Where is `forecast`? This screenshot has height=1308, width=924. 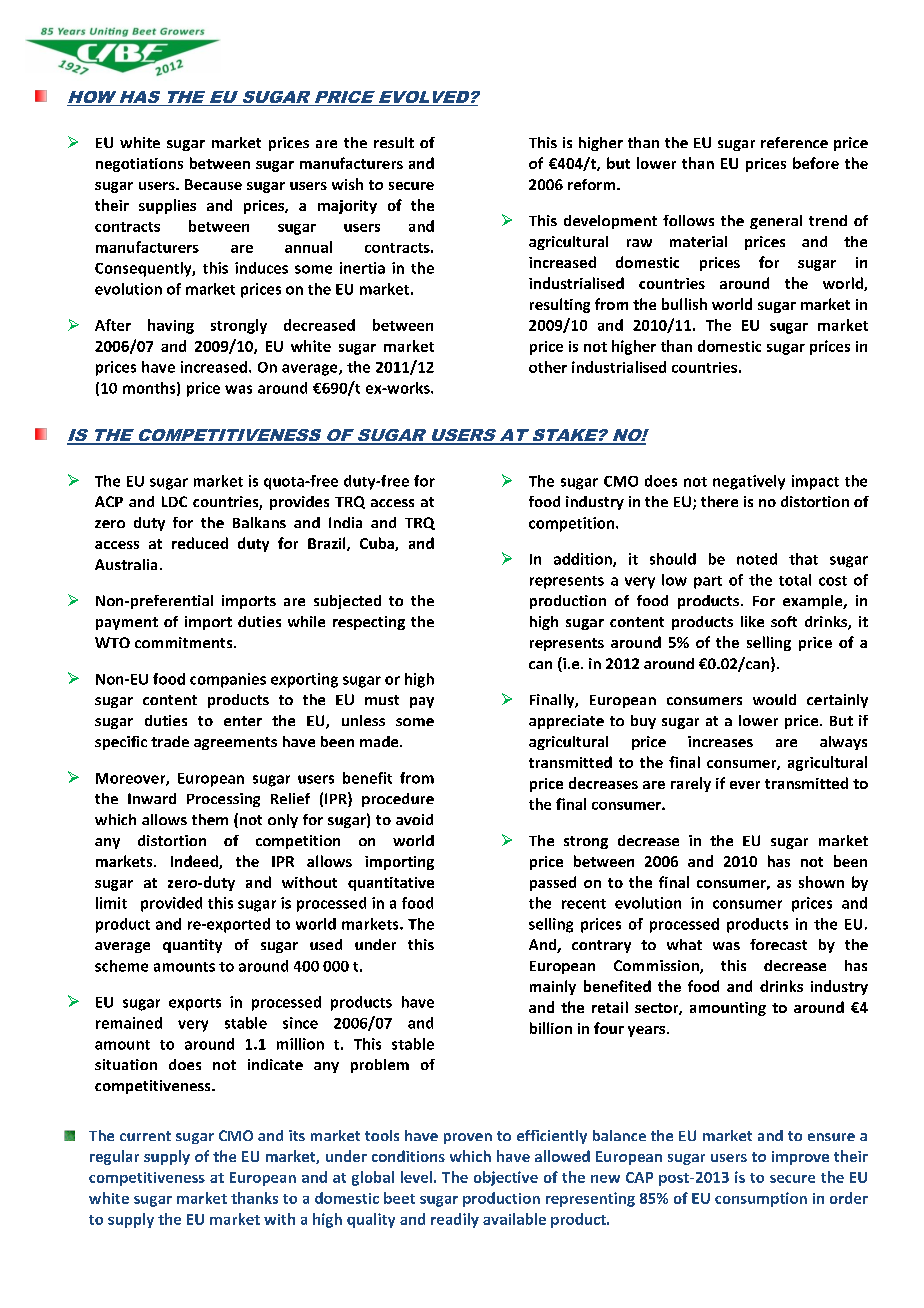 forecast is located at coordinates (778, 944).
